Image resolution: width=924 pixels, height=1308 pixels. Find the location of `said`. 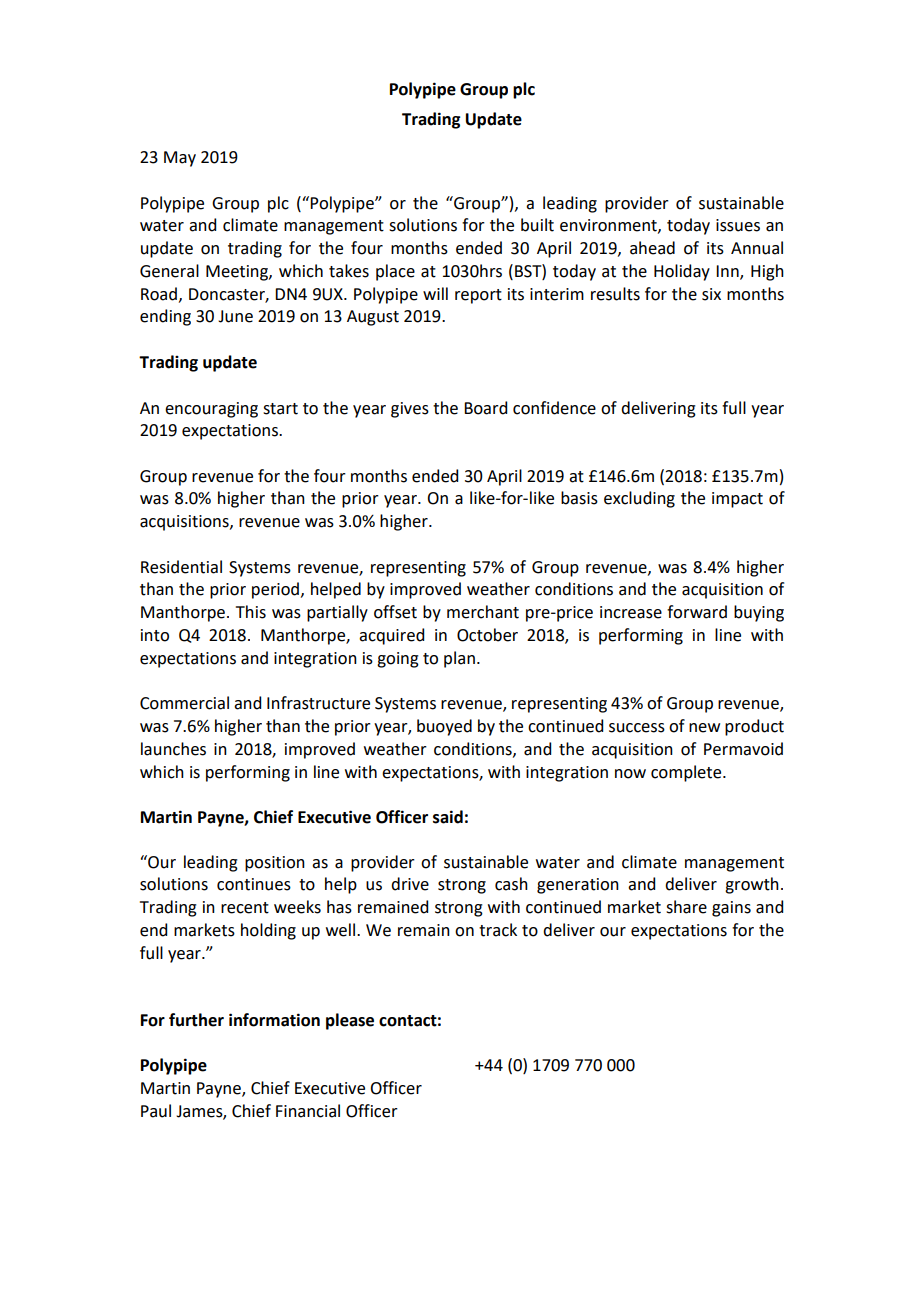

said is located at coordinates (448, 817).
